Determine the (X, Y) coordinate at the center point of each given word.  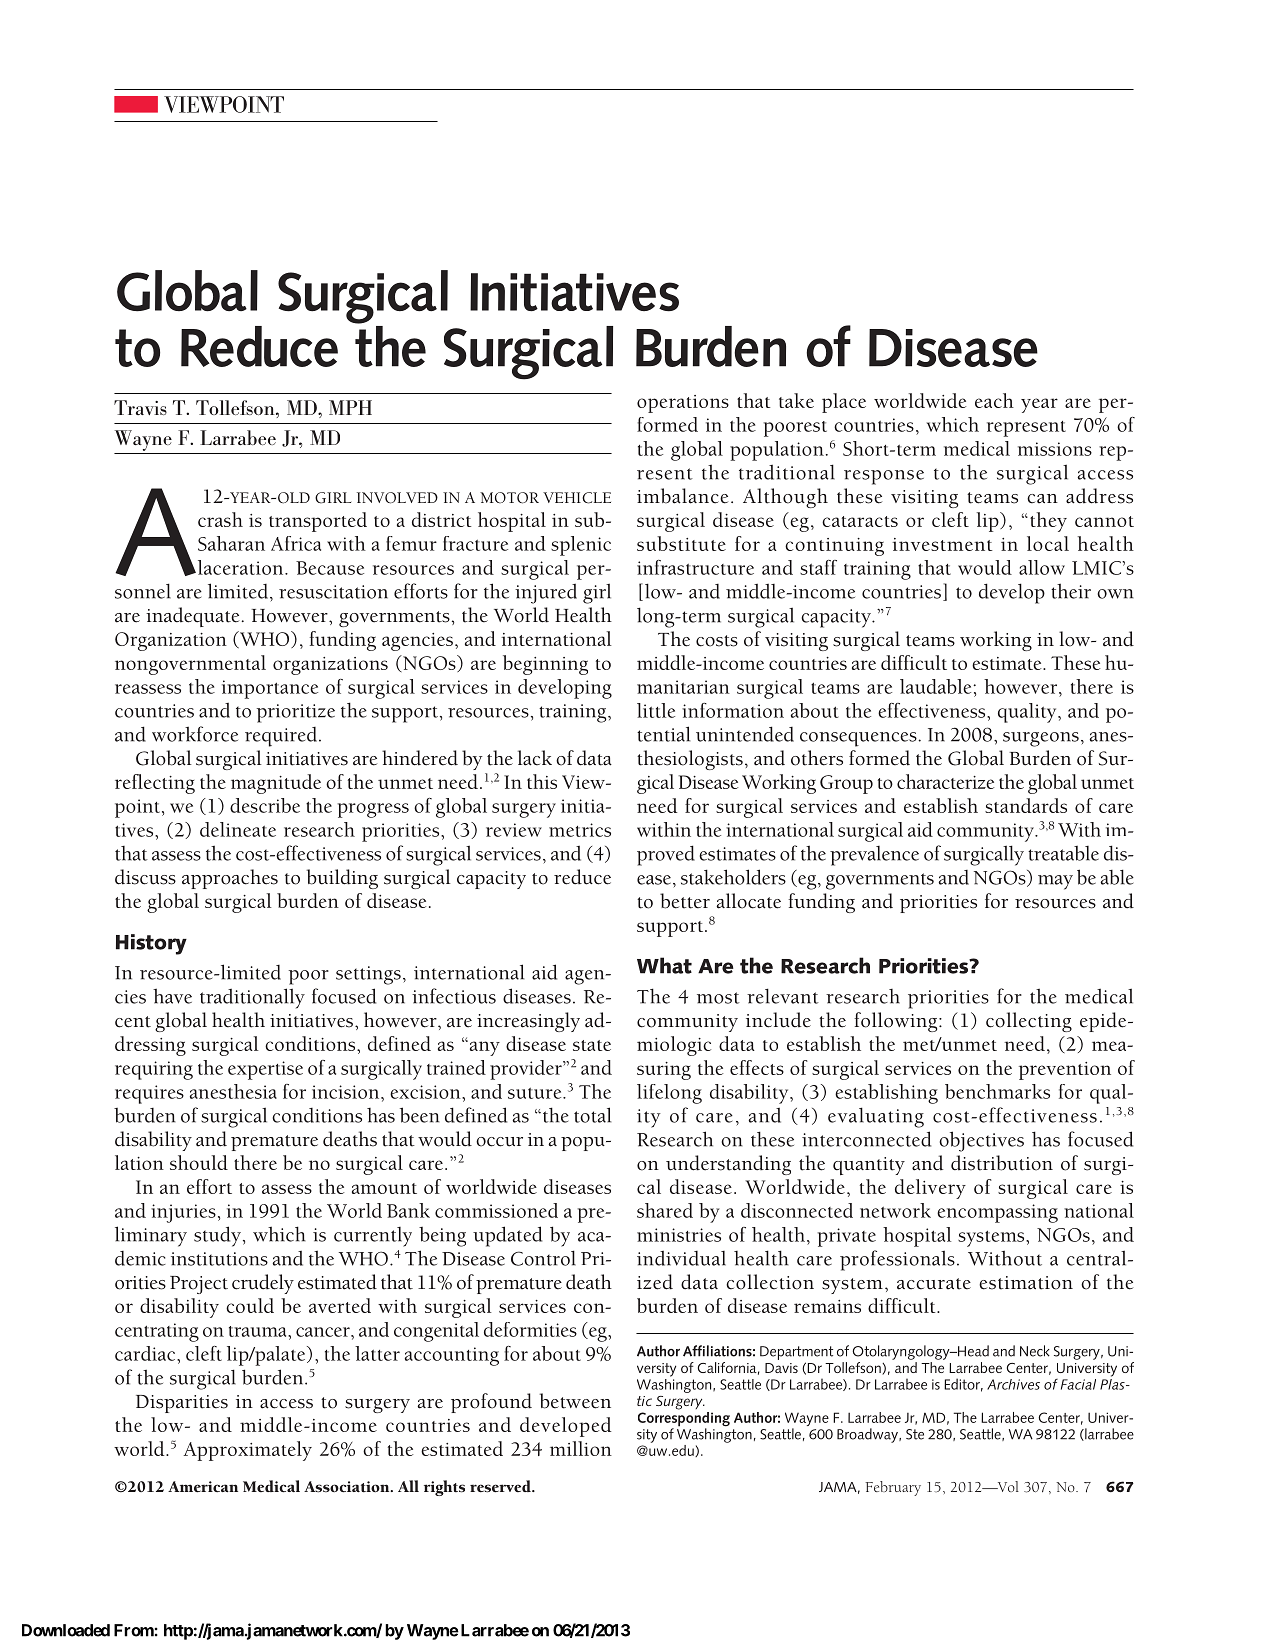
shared (665, 1210)
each (994, 400)
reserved (501, 1486)
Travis (140, 407)
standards (1026, 805)
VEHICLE (577, 498)
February (893, 1488)
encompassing (997, 1213)
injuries (183, 1213)
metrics (580, 830)
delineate (238, 829)
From (134, 1630)
